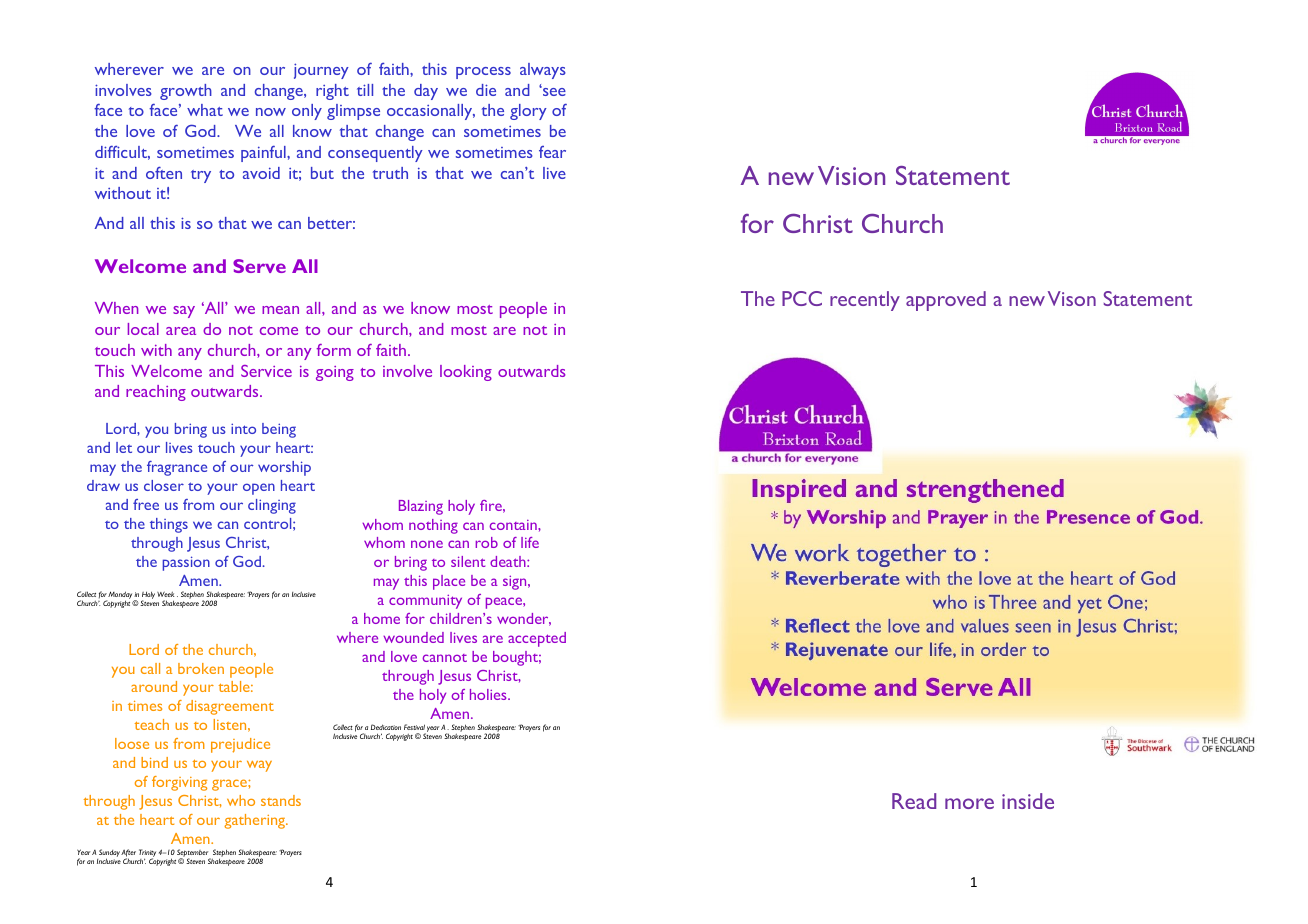 This document has height=924, width=1308. I want to click on contain, so click(514, 525).
